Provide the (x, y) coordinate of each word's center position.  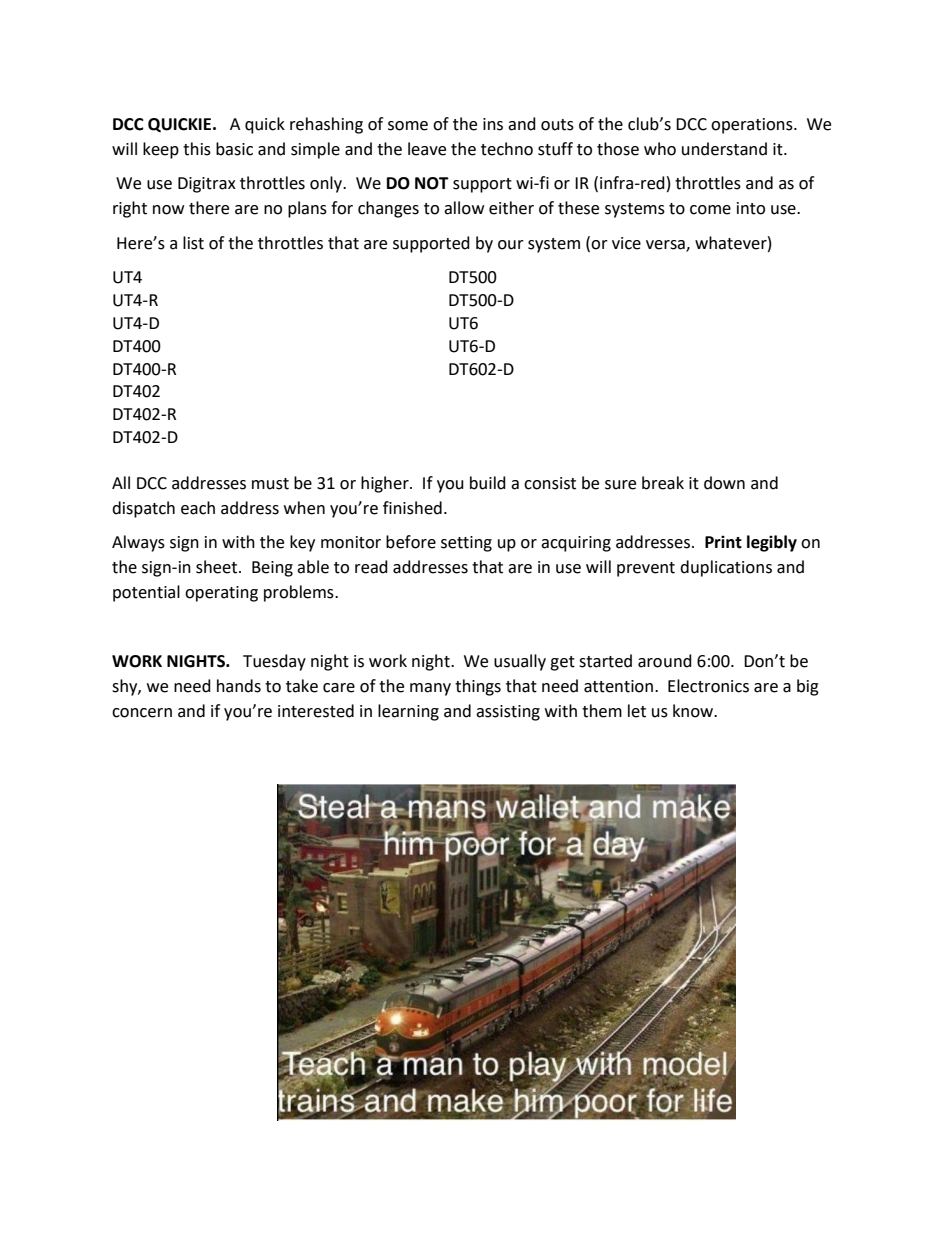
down (724, 483)
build (488, 483)
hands (239, 686)
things (478, 687)
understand (724, 149)
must (270, 484)
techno (507, 149)
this (197, 149)
